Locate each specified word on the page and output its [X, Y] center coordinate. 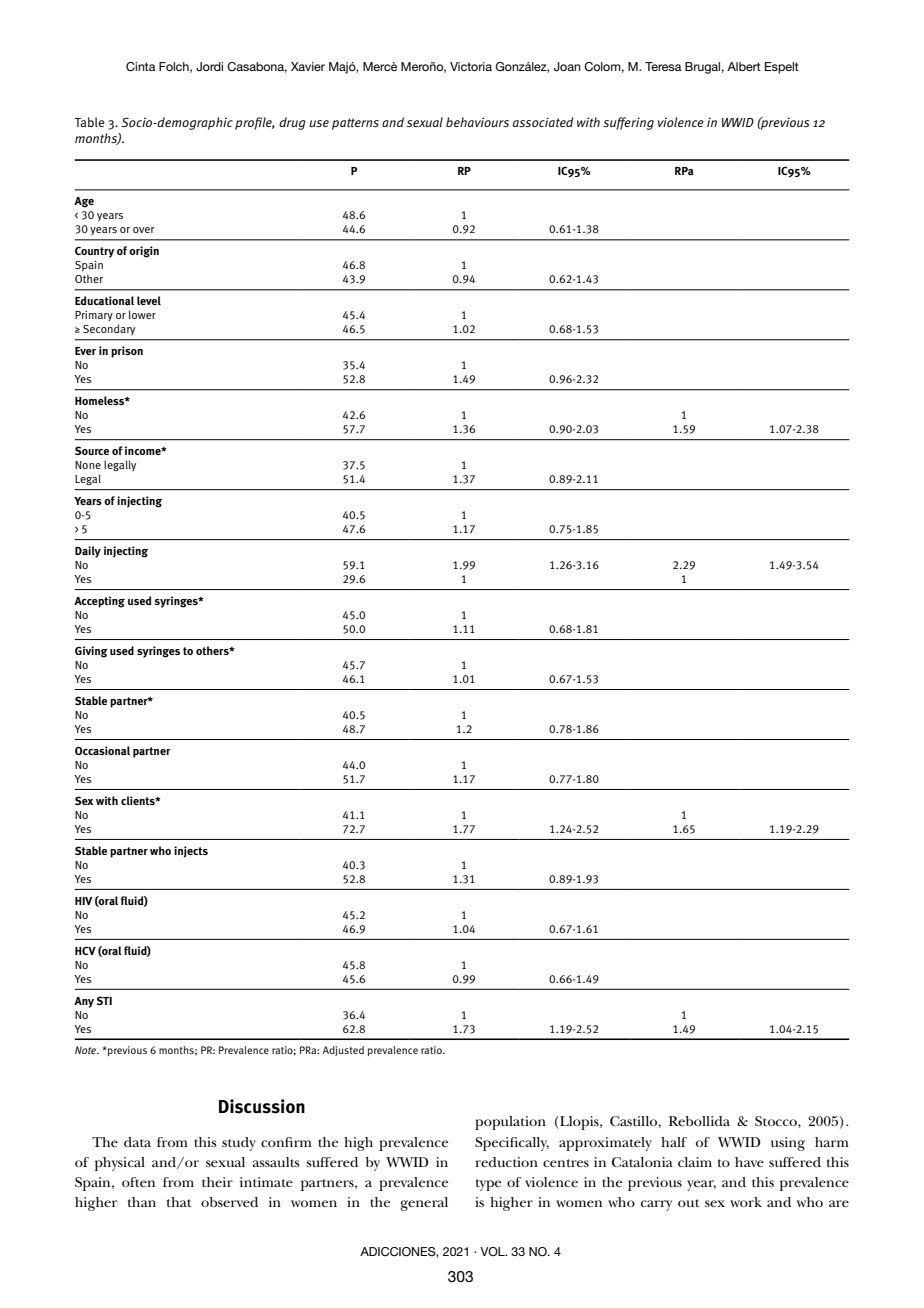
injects [191, 852]
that [179, 1202]
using [788, 1144]
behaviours [477, 122]
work [746, 1202]
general [424, 1204]
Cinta [141, 67]
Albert [744, 66]
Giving [91, 652]
